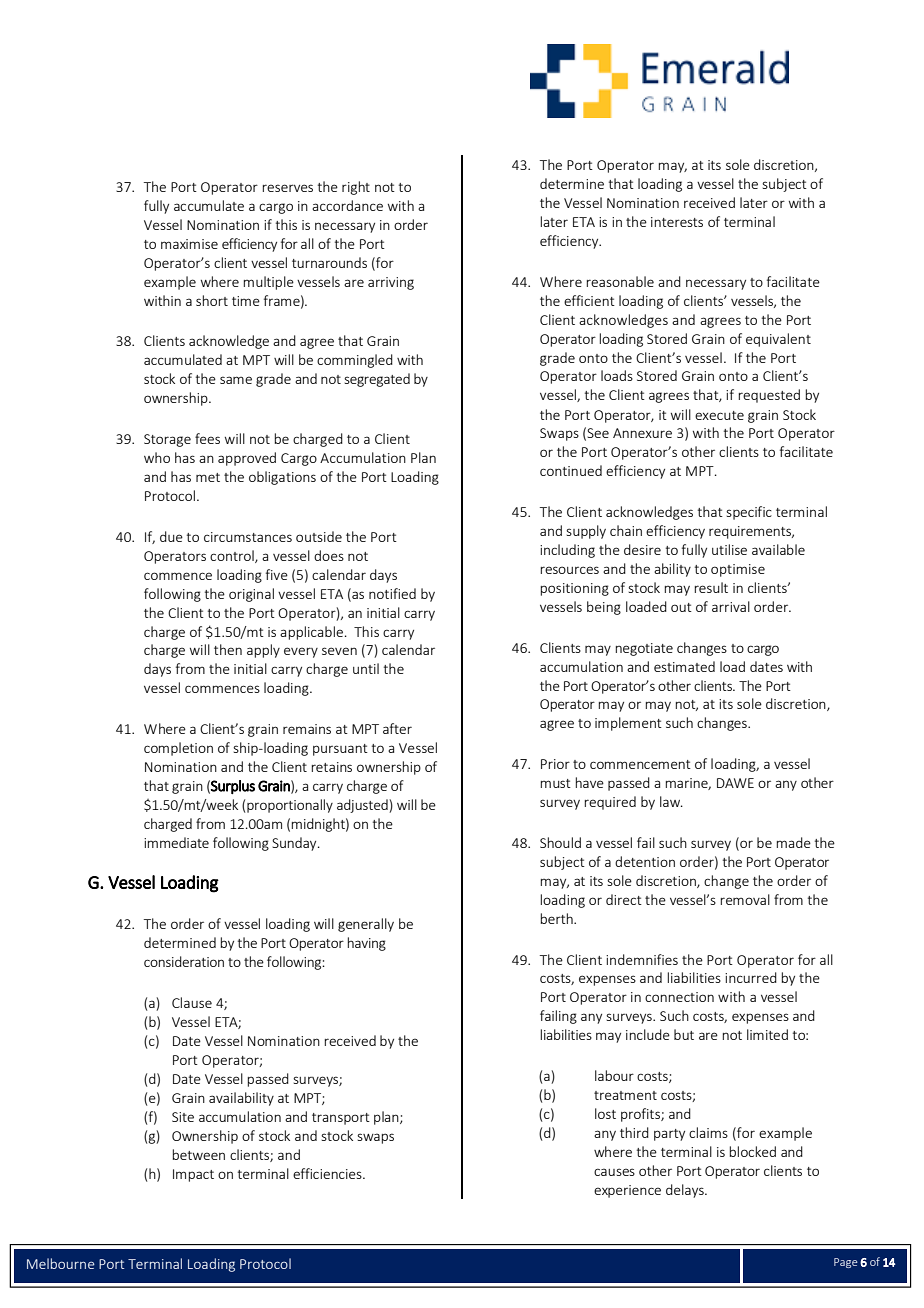 Image resolution: width=924 pixels, height=1308 pixels. Describe the element at coordinates (686, 1191) in the image. I see `delays` at that location.
